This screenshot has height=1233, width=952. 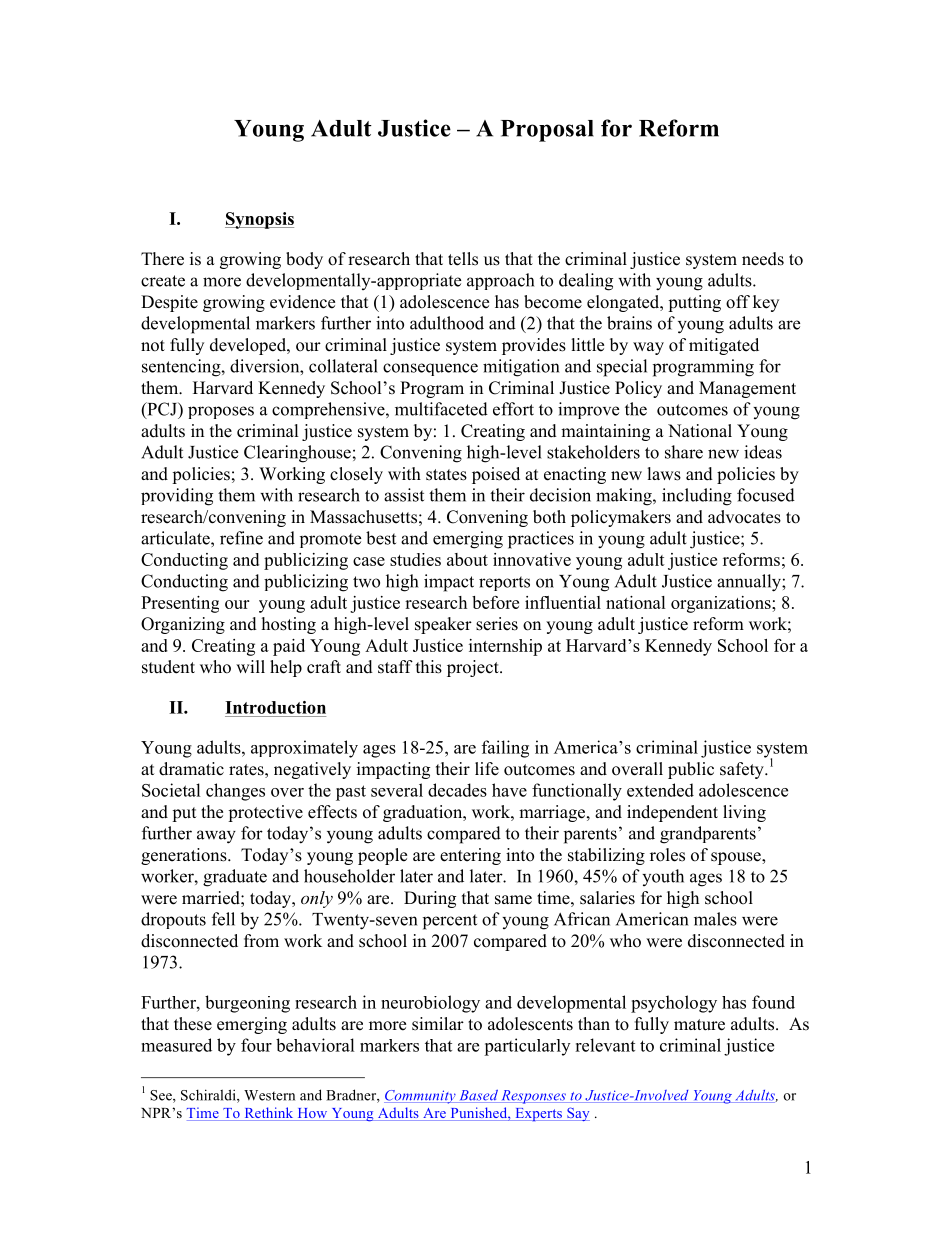 What do you see at coordinates (235, 792) in the screenshot?
I see `changes` at bounding box center [235, 792].
